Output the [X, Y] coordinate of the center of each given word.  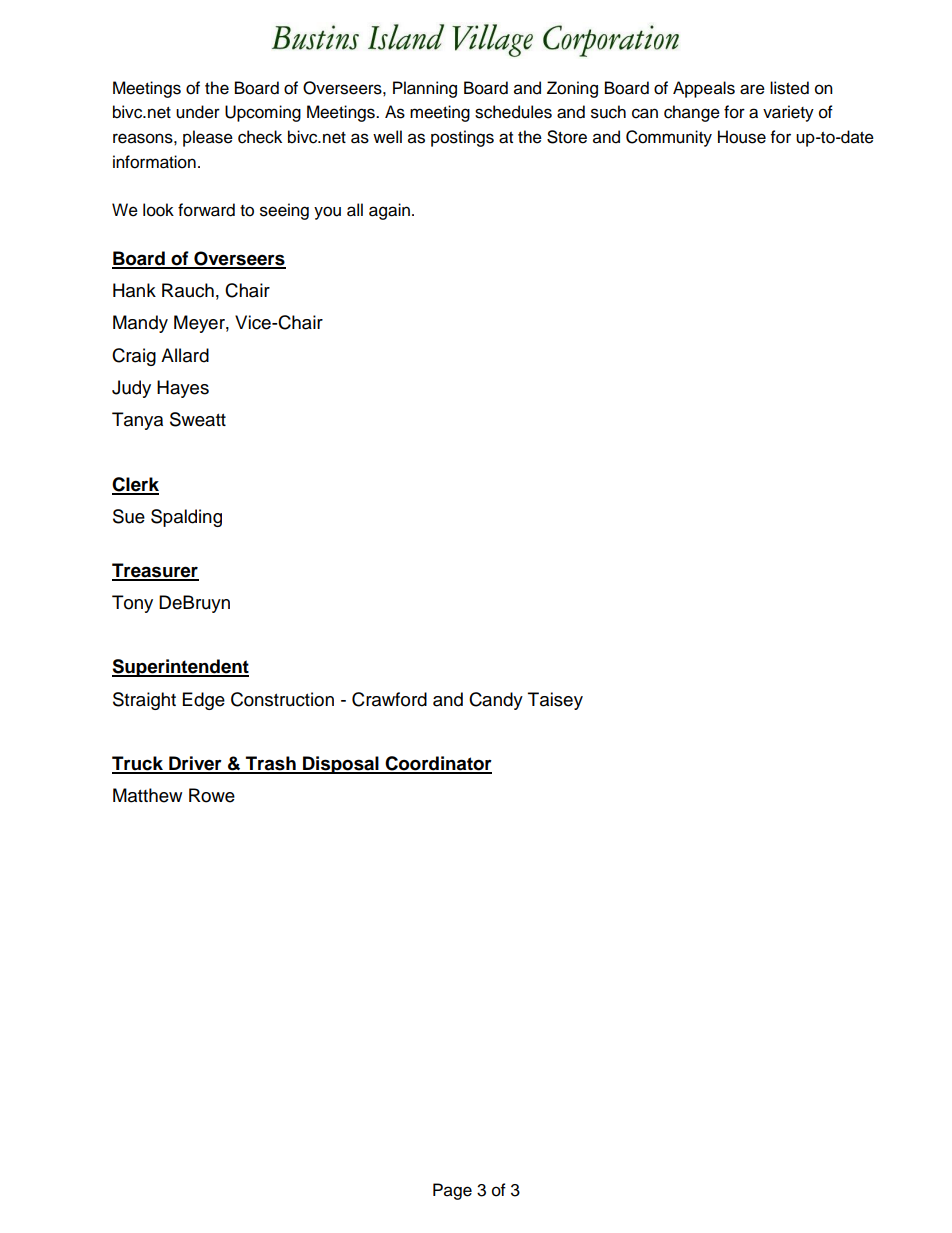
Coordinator [438, 764]
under [198, 112]
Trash [271, 764]
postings [462, 138]
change [692, 113]
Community [669, 138]
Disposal [341, 765]
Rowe [212, 795]
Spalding [186, 518]
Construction [282, 699]
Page [452, 1191]
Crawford [389, 699]
